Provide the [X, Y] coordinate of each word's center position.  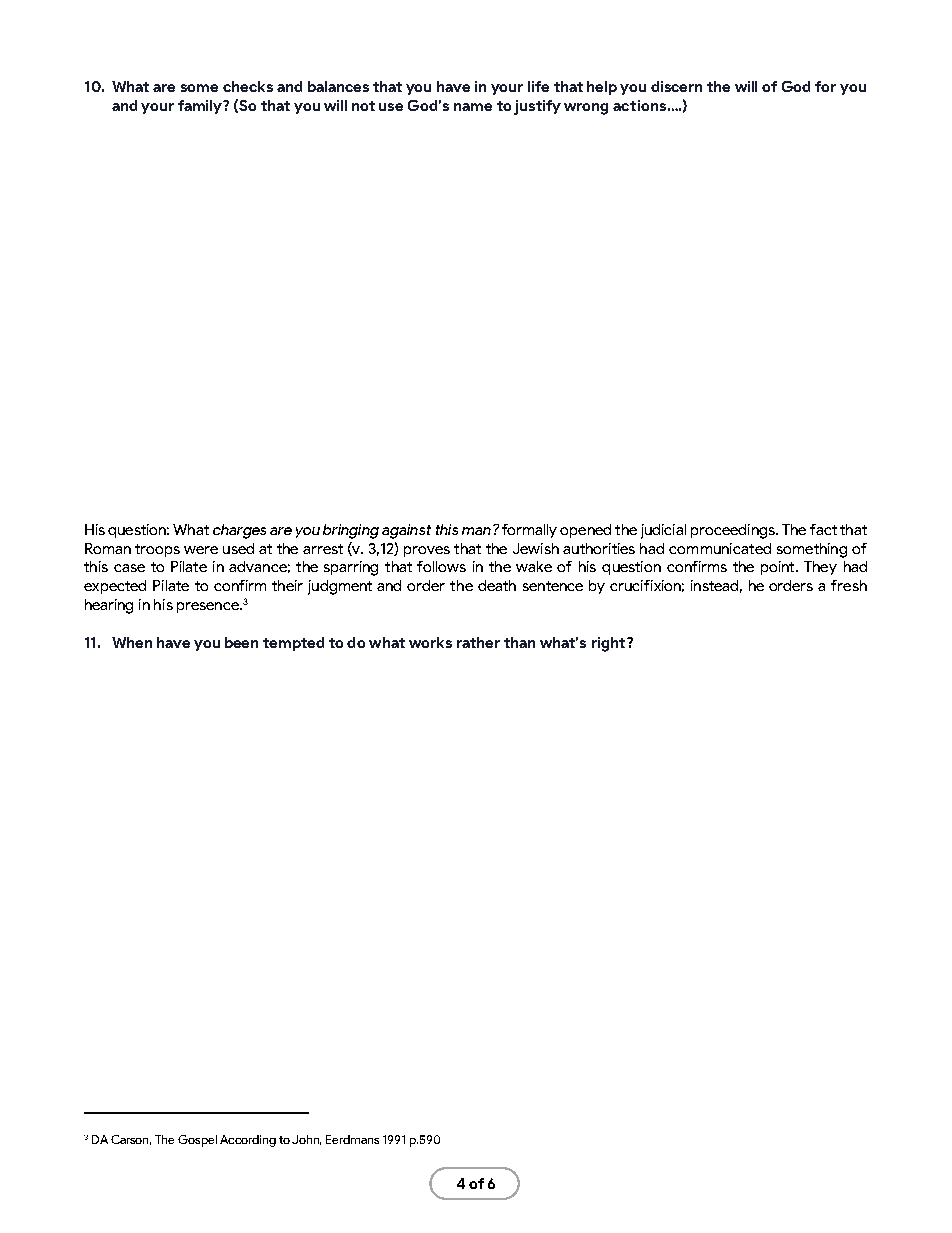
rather [478, 642]
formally [529, 531]
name [473, 107]
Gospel [197, 1141]
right [610, 644]
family [201, 107]
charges [239, 531]
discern [676, 86]
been [241, 642]
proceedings [734, 531]
